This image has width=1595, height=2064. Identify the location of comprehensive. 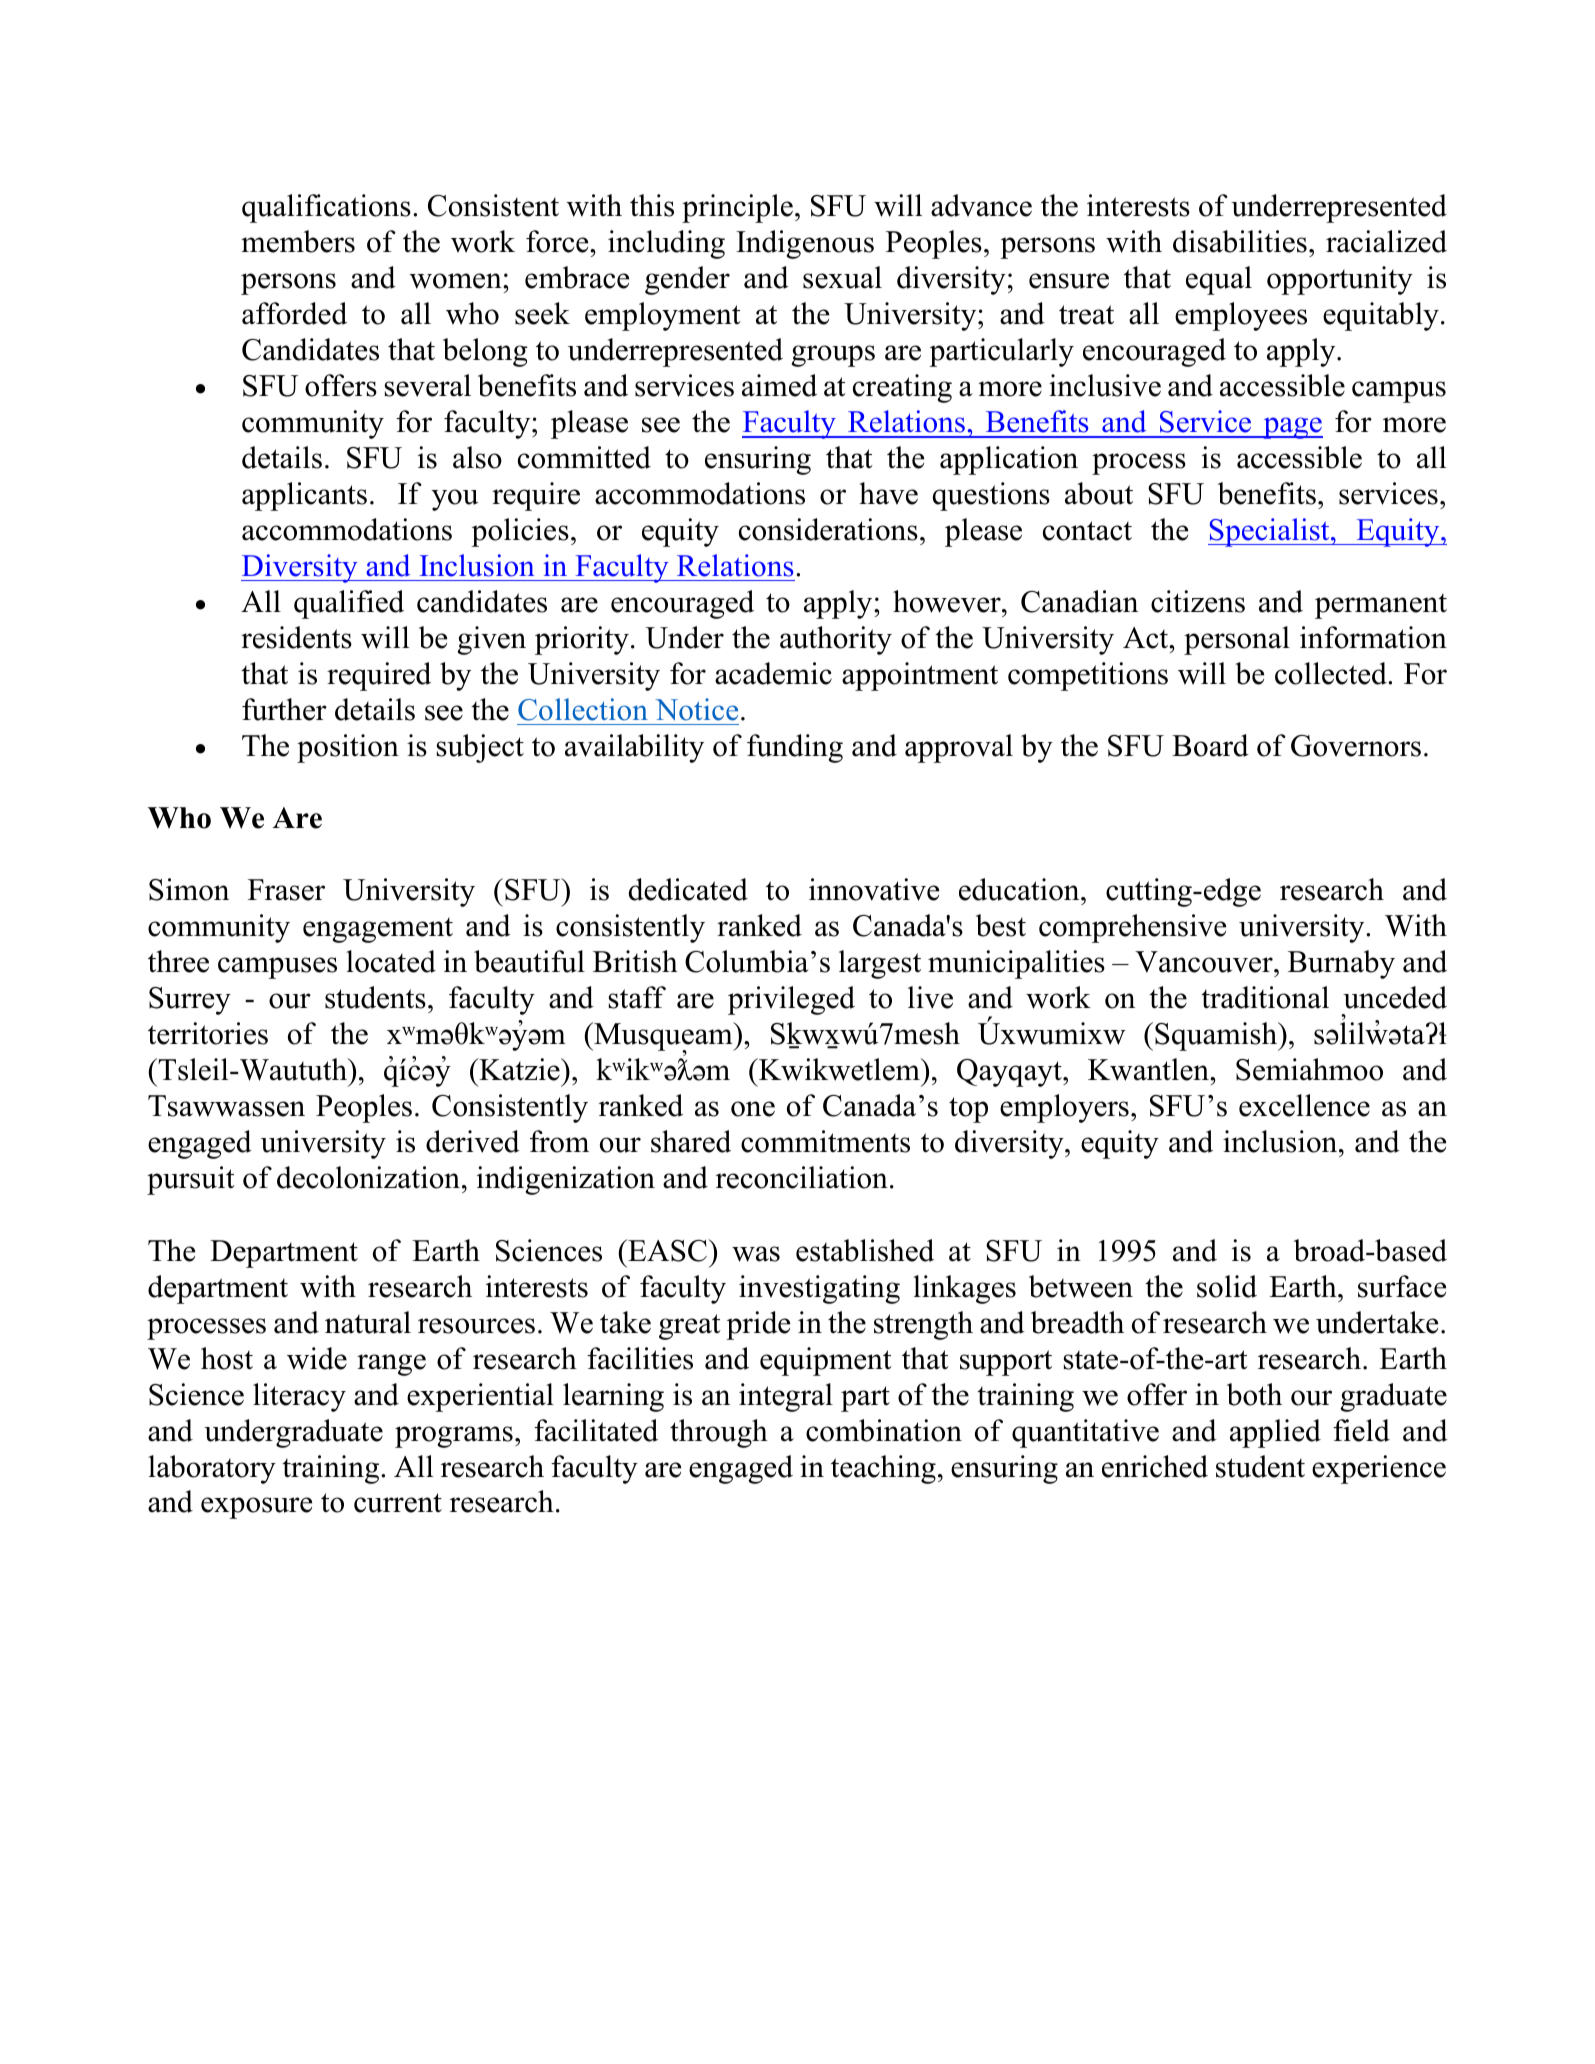
(1132, 928).
